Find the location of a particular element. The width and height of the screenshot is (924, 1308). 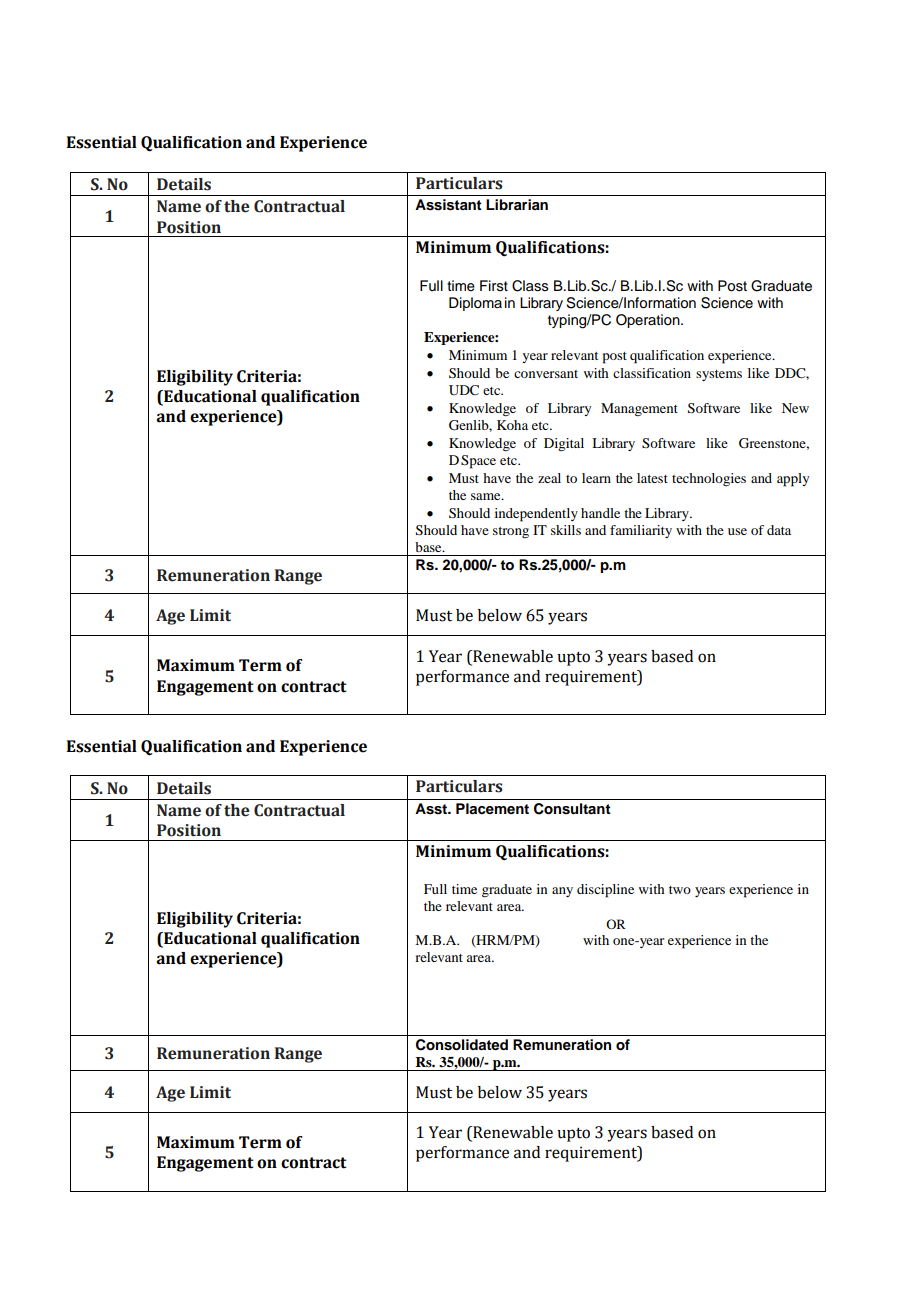

Operation is located at coordinates (649, 321).
